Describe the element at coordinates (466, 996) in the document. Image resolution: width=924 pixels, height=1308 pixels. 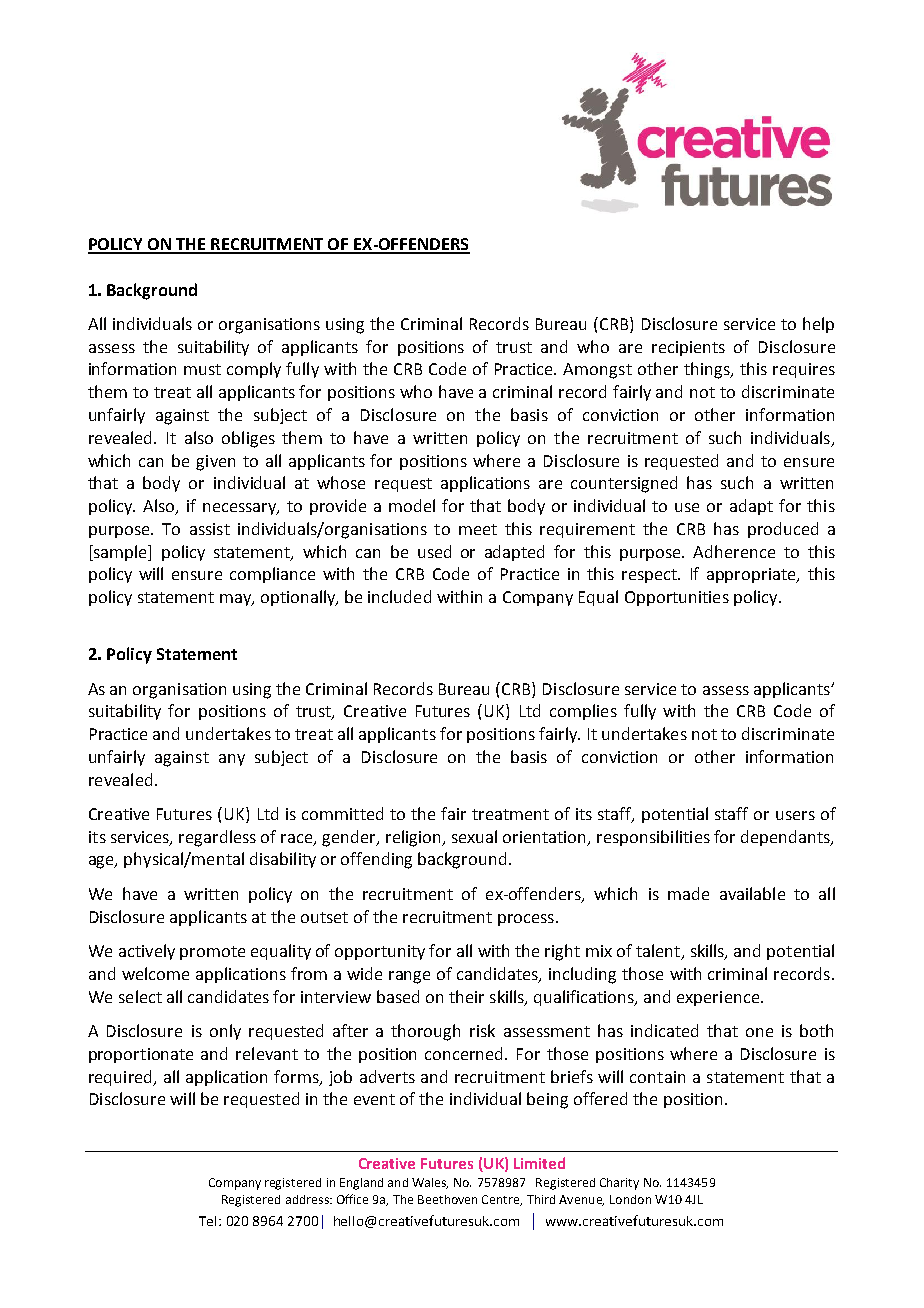
I see `their` at that location.
